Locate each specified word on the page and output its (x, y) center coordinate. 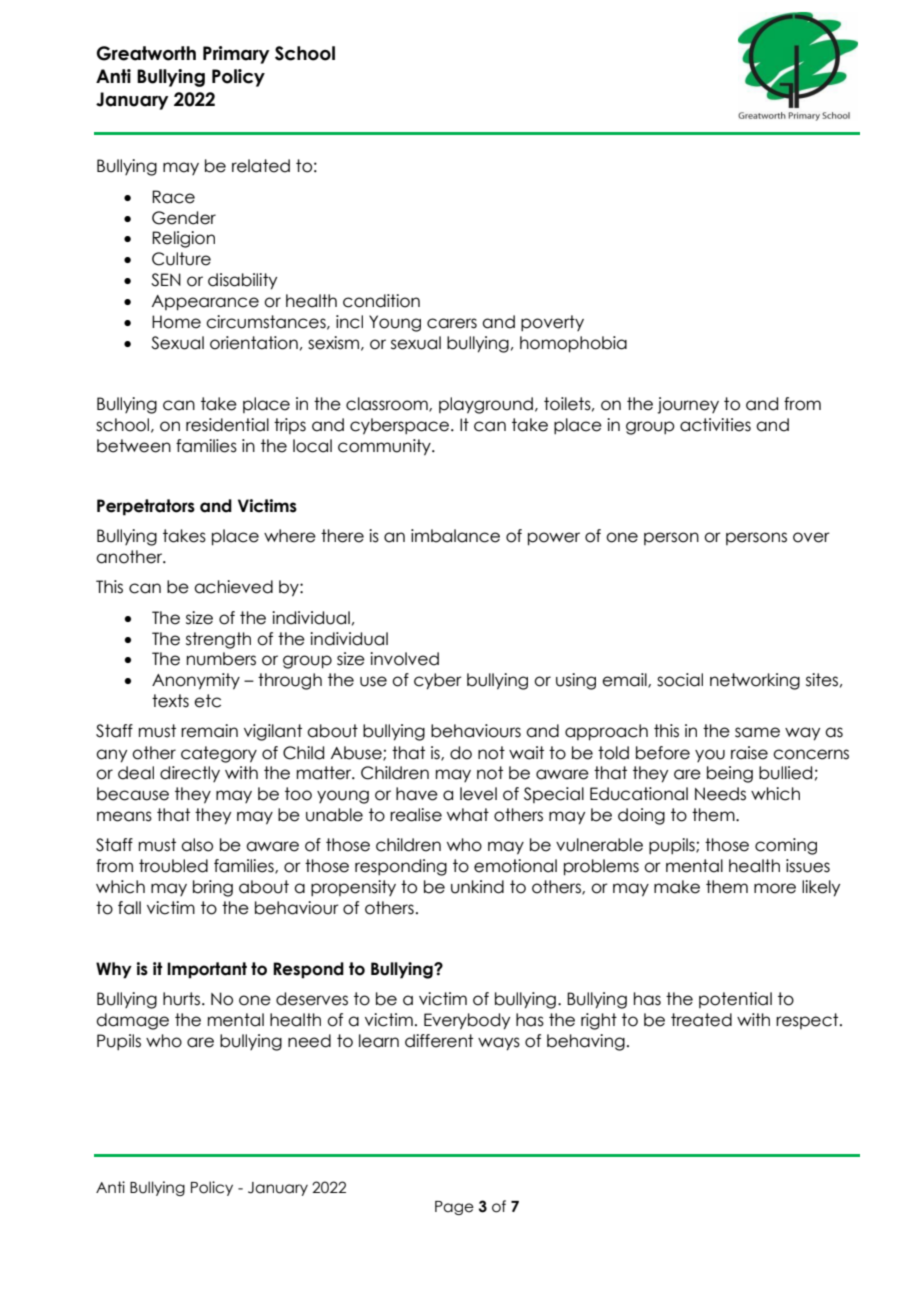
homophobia (573, 344)
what (468, 815)
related (261, 166)
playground (486, 405)
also (197, 845)
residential (227, 425)
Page (454, 1208)
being (730, 774)
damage (132, 1021)
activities (715, 425)
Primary (236, 55)
